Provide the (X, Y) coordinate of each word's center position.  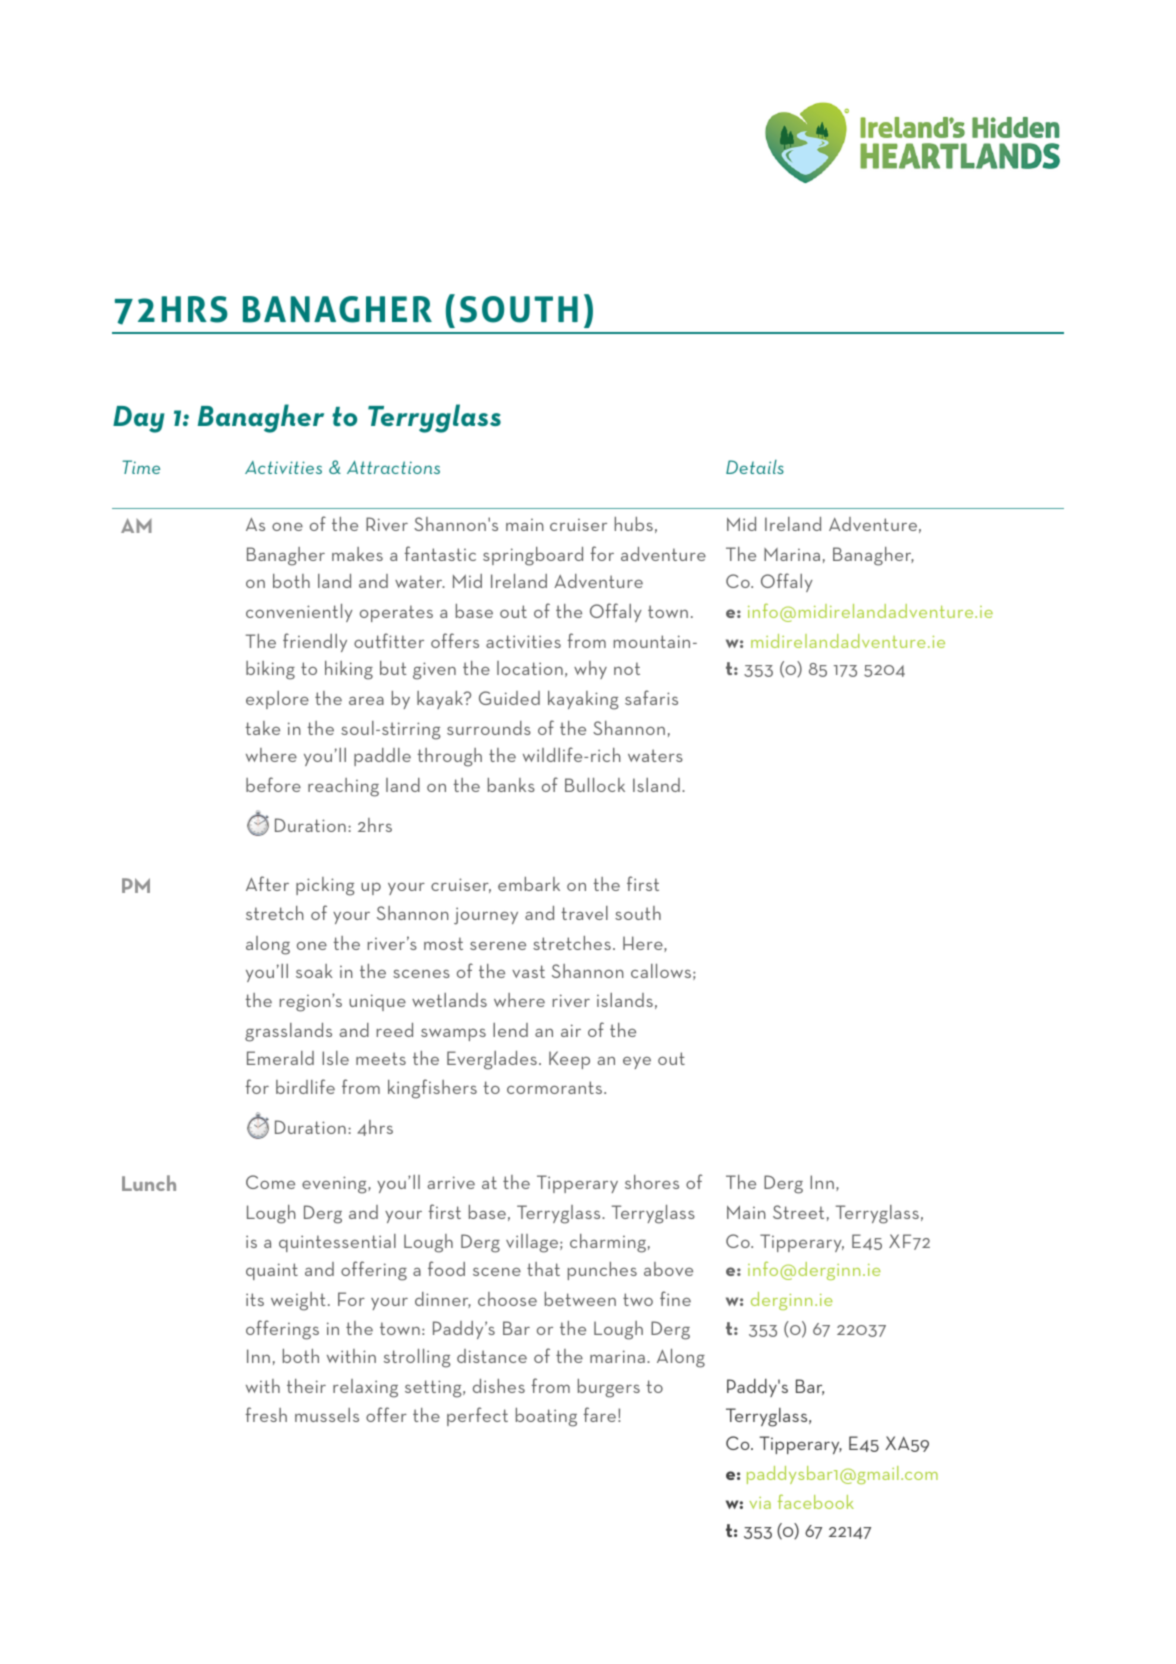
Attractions (393, 467)
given (434, 671)
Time (141, 467)
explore (277, 700)
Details (755, 467)
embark (529, 884)
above (668, 1269)
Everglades (492, 1060)
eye (637, 1063)
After (267, 883)
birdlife (305, 1086)
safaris (651, 697)
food (446, 1268)
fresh (266, 1414)
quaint (272, 1271)
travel (584, 913)
